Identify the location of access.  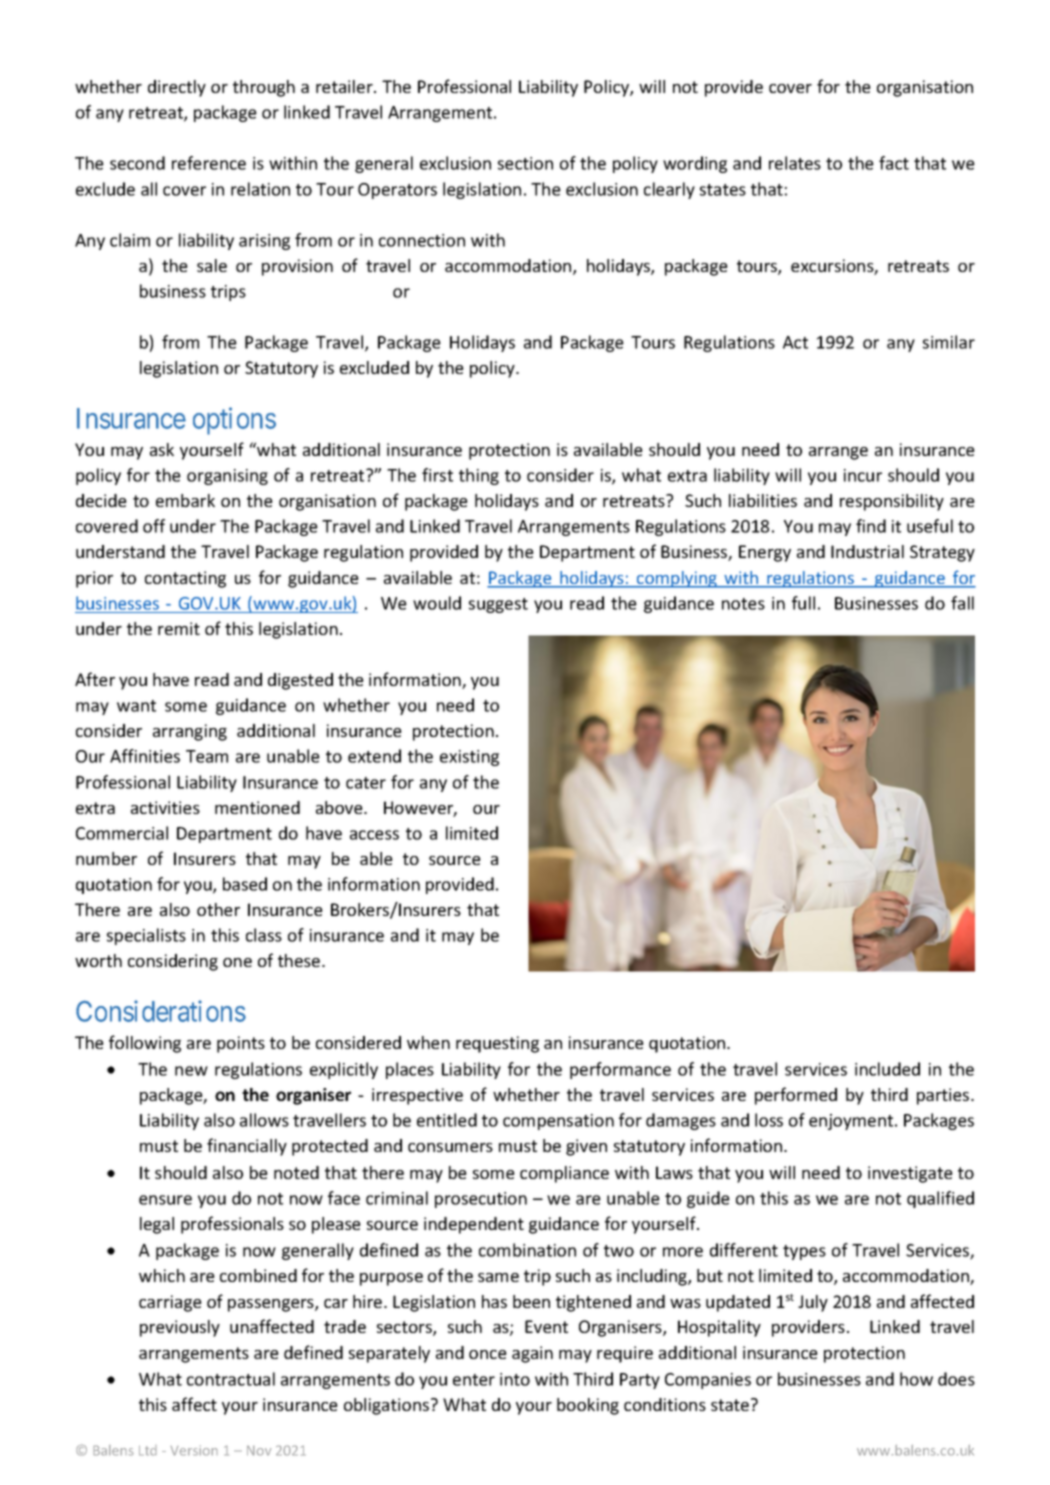
(374, 835).
